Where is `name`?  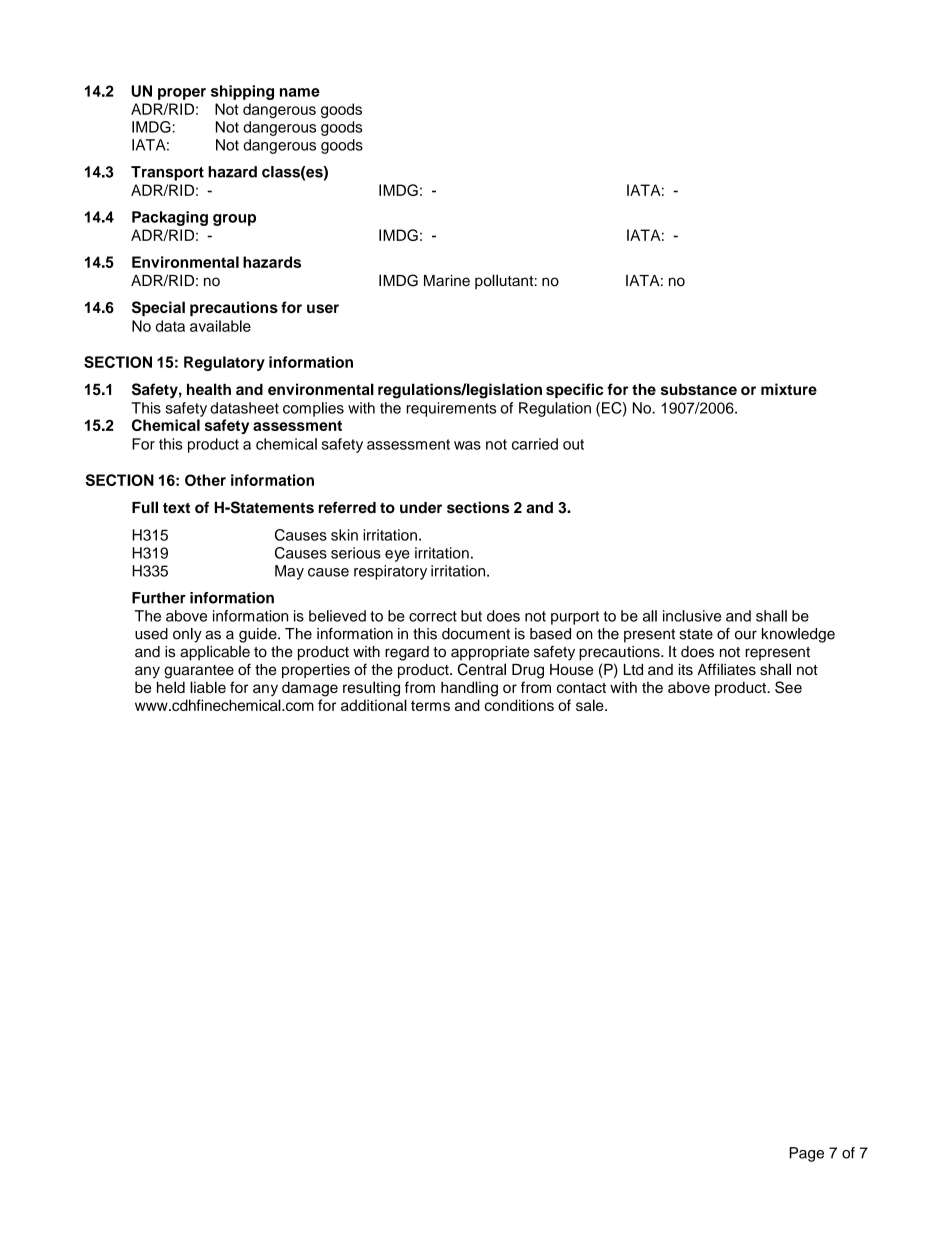
name is located at coordinates (300, 92).
